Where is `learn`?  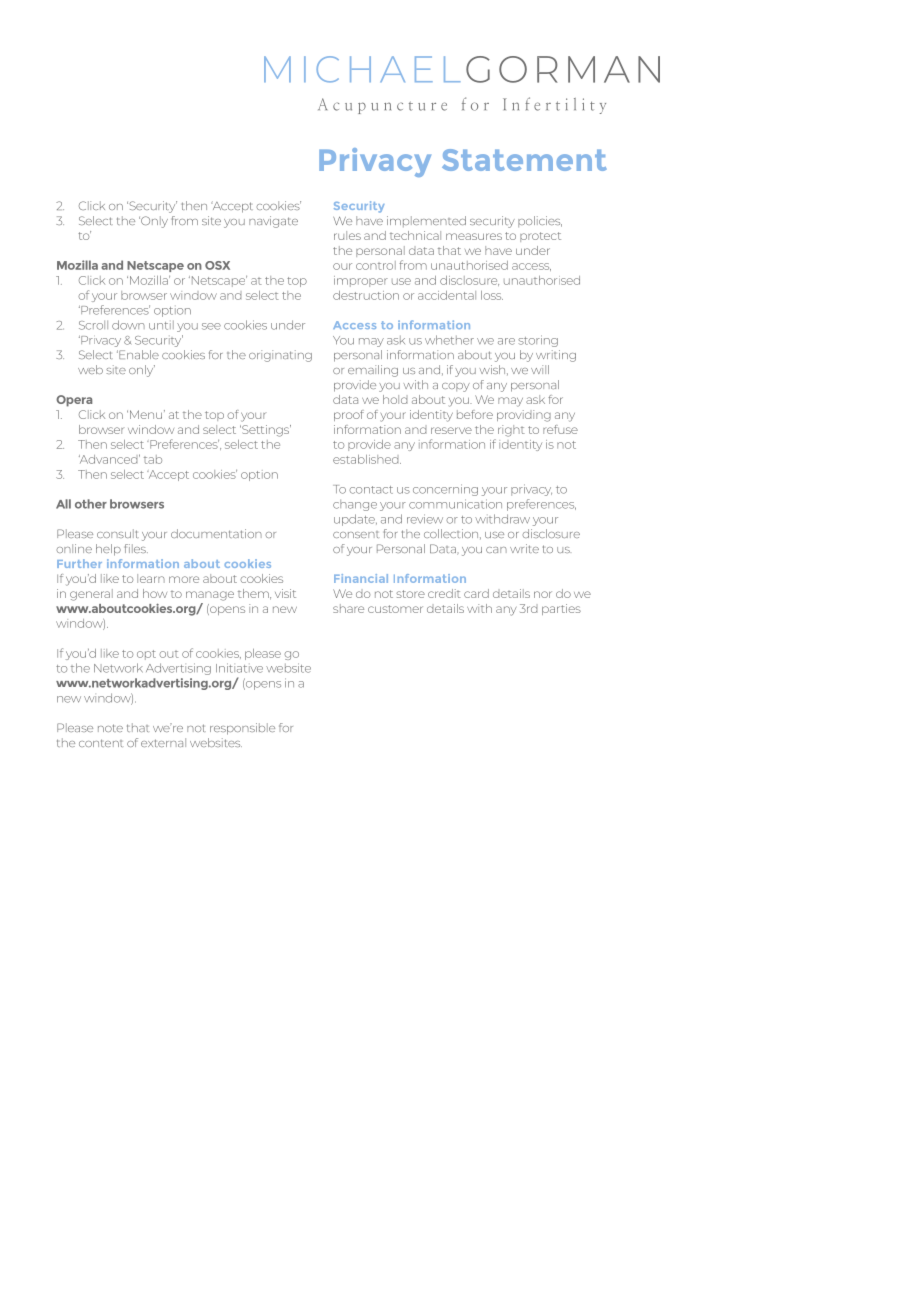 learn is located at coordinates (151, 578).
